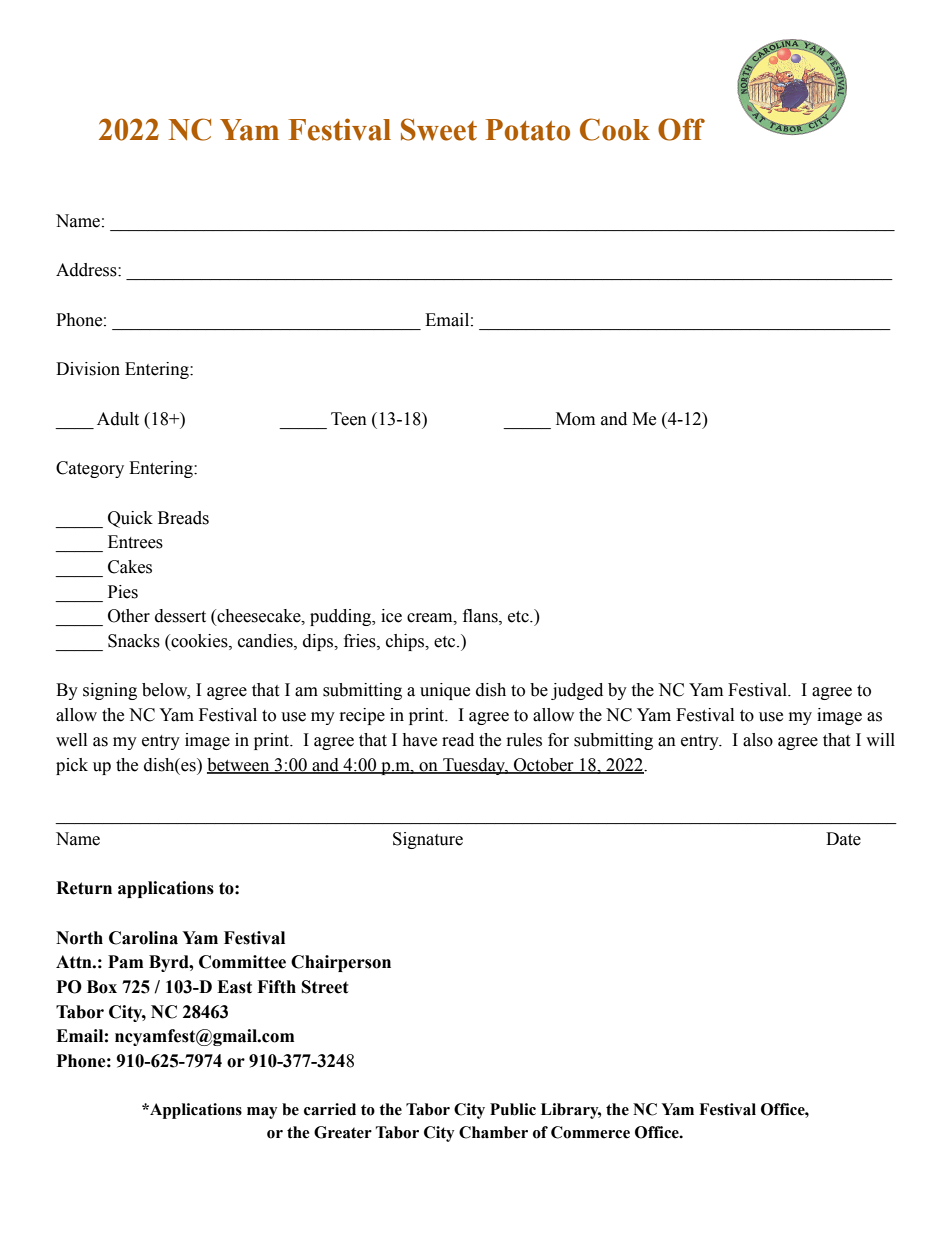 This document has width=952, height=1233. I want to click on Potato, so click(527, 130).
